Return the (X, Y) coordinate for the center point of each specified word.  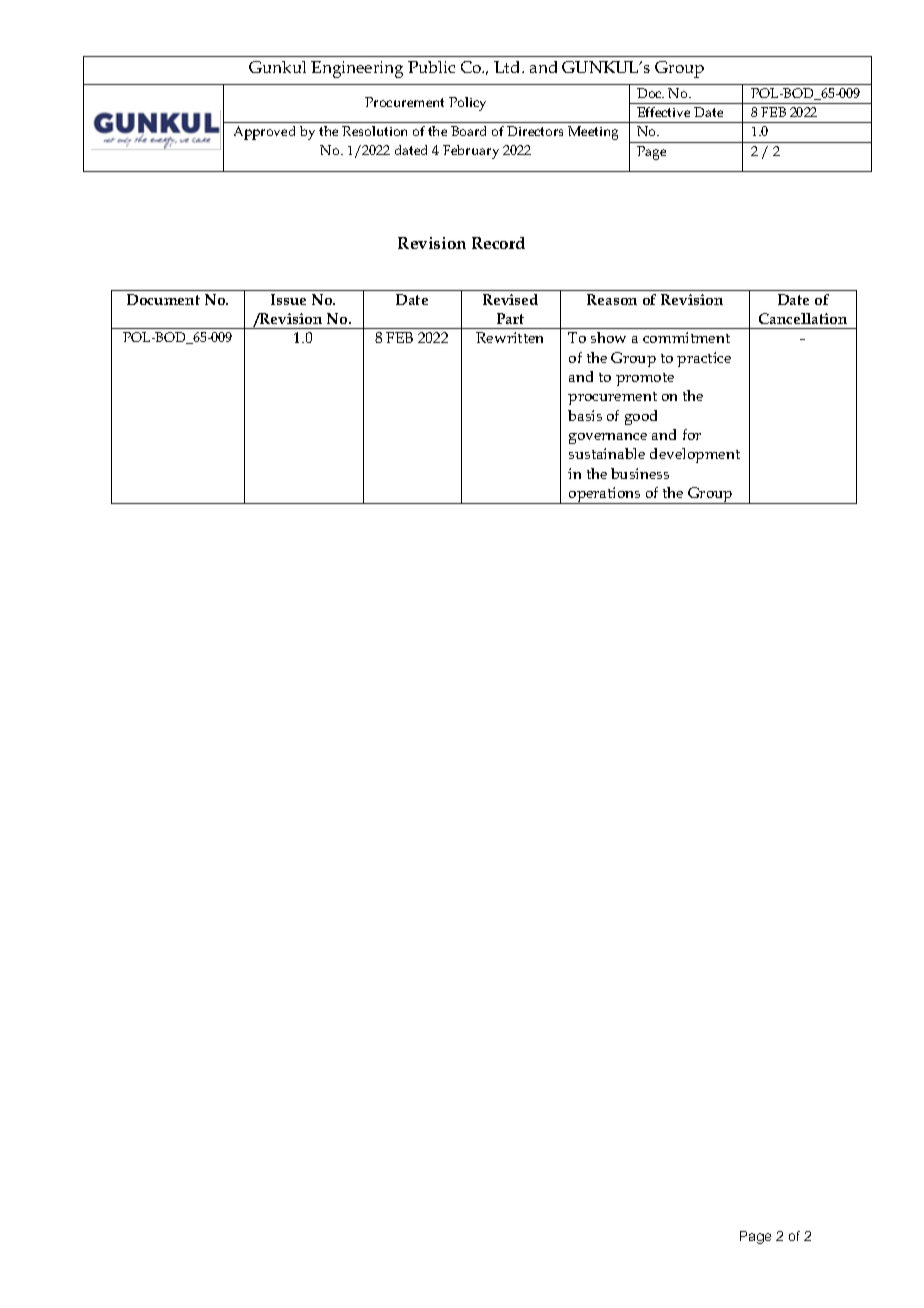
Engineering (357, 69)
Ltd (508, 67)
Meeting (593, 133)
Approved (264, 133)
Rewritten (509, 337)
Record (498, 243)
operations (605, 495)
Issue (288, 299)
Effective (663, 112)
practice (704, 359)
